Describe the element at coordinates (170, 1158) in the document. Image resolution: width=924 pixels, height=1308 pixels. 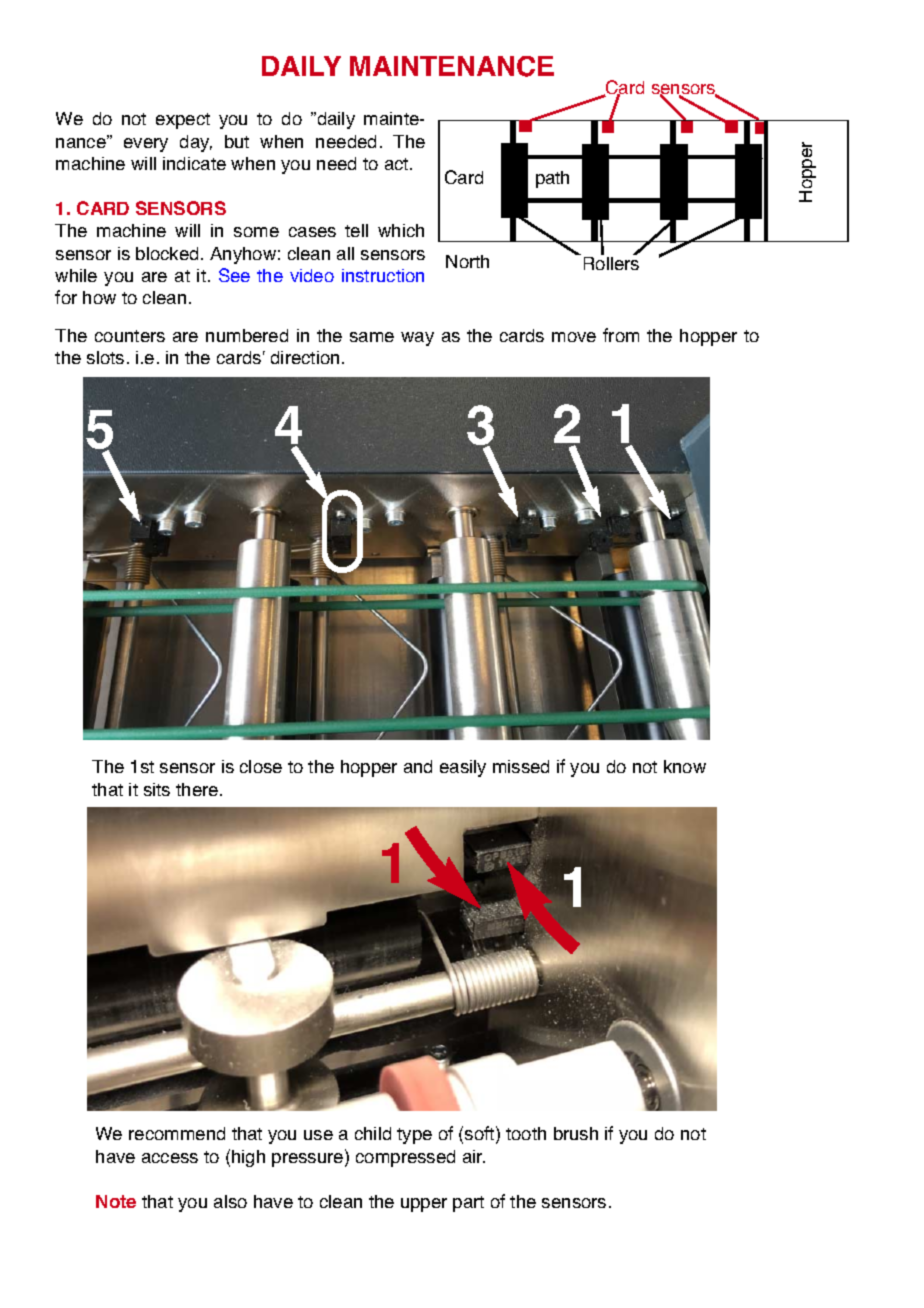
I see `access` at that location.
